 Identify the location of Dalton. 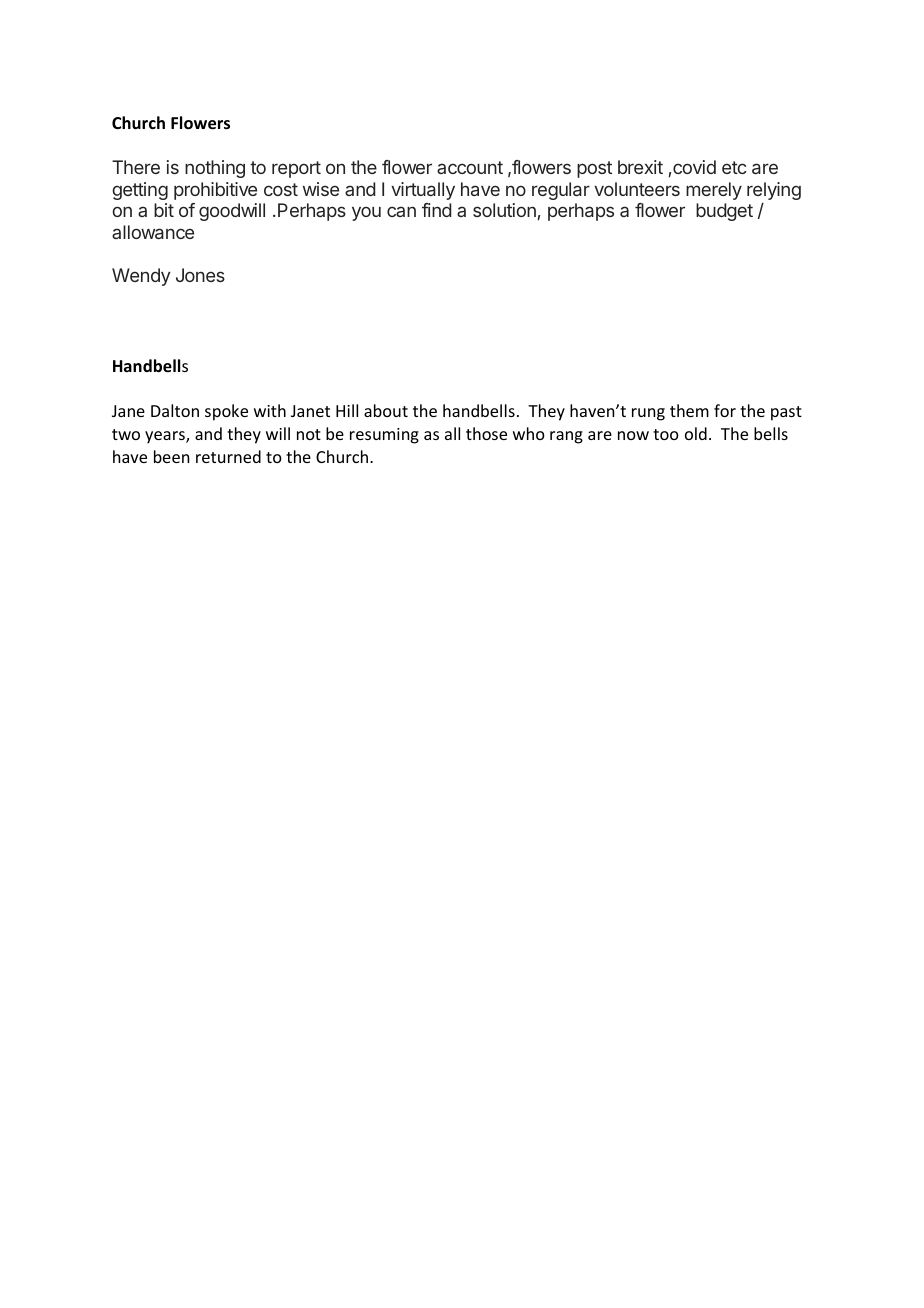
(175, 410).
